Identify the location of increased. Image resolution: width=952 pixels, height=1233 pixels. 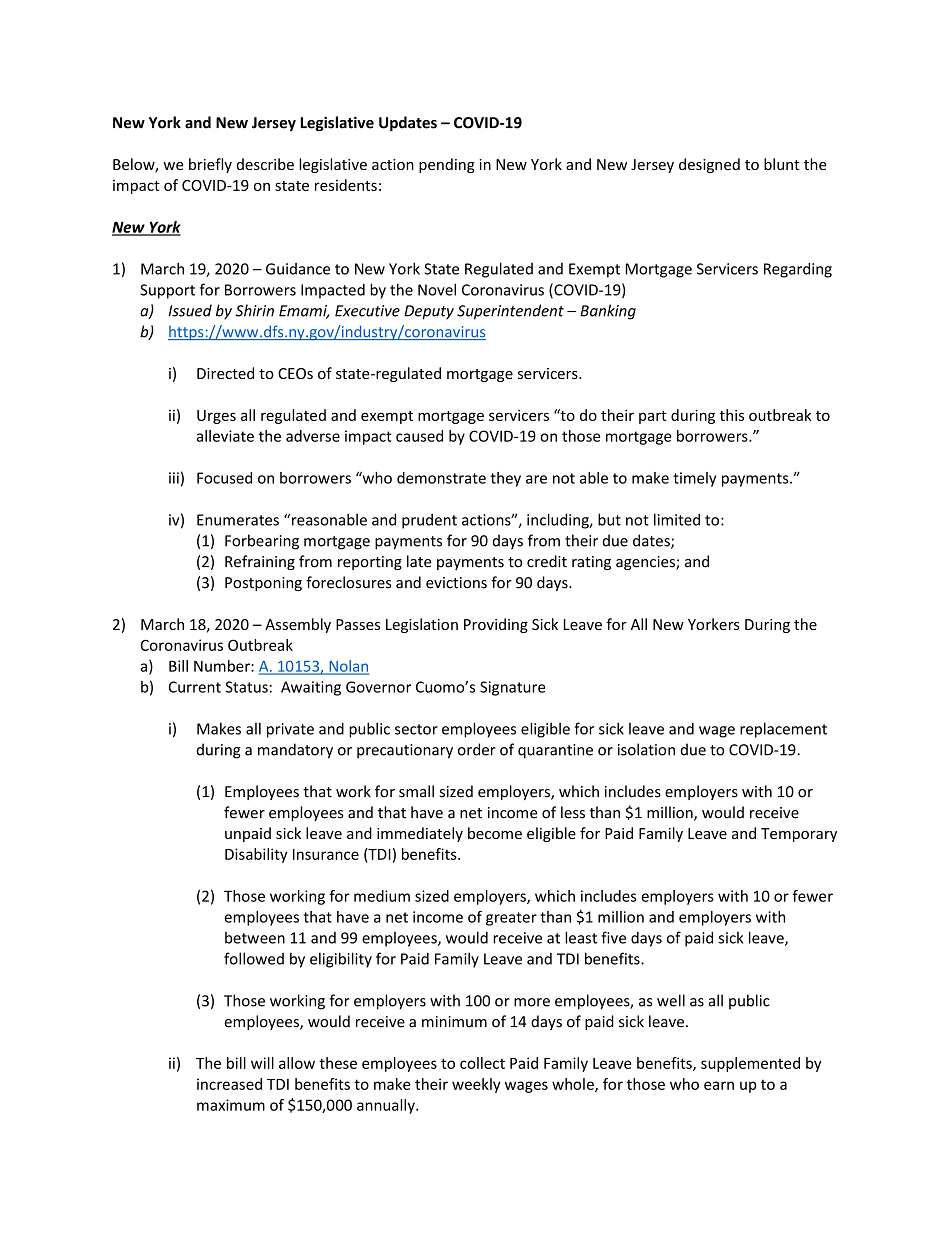
(229, 1084).
